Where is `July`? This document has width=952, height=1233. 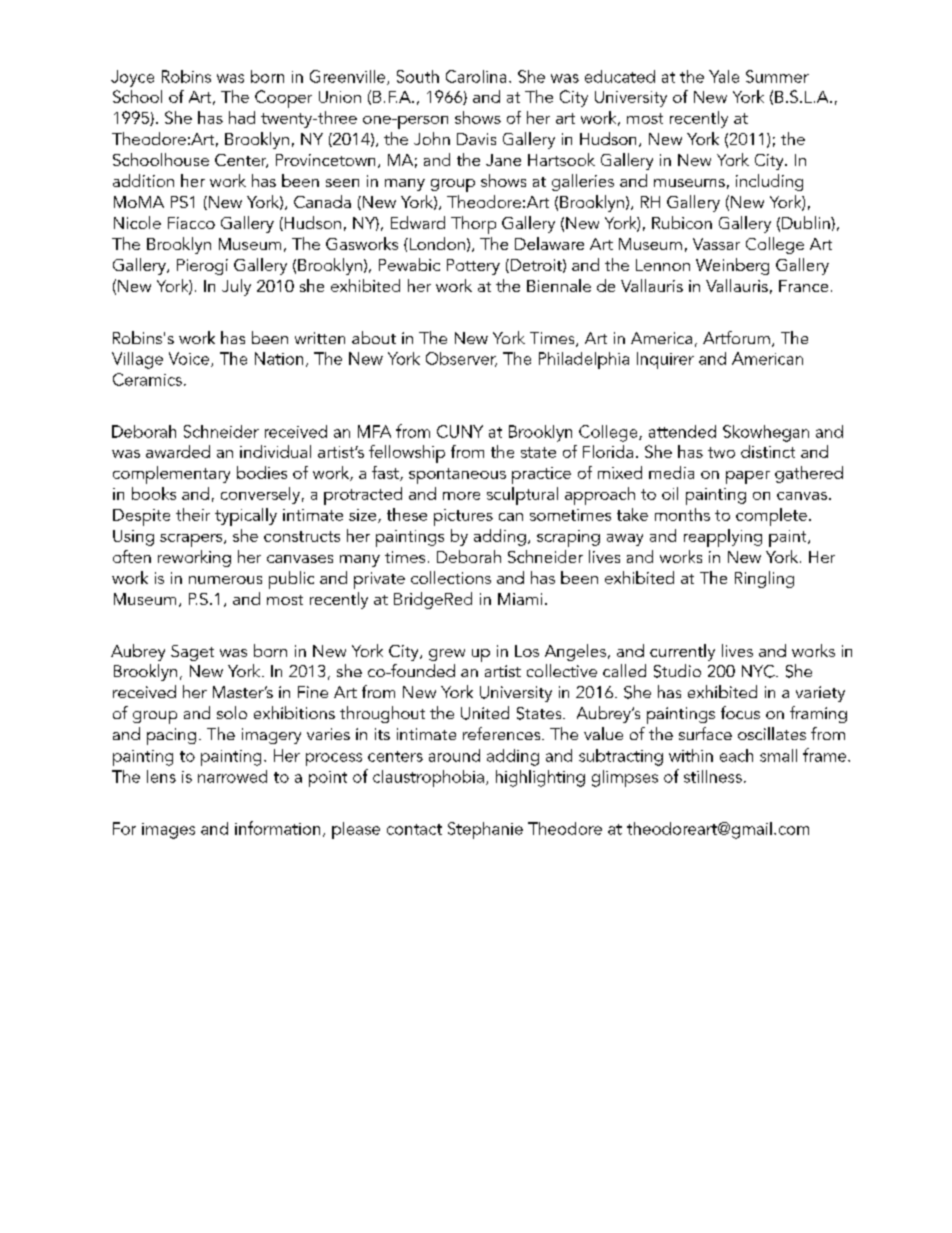 July is located at coordinates (236, 287).
